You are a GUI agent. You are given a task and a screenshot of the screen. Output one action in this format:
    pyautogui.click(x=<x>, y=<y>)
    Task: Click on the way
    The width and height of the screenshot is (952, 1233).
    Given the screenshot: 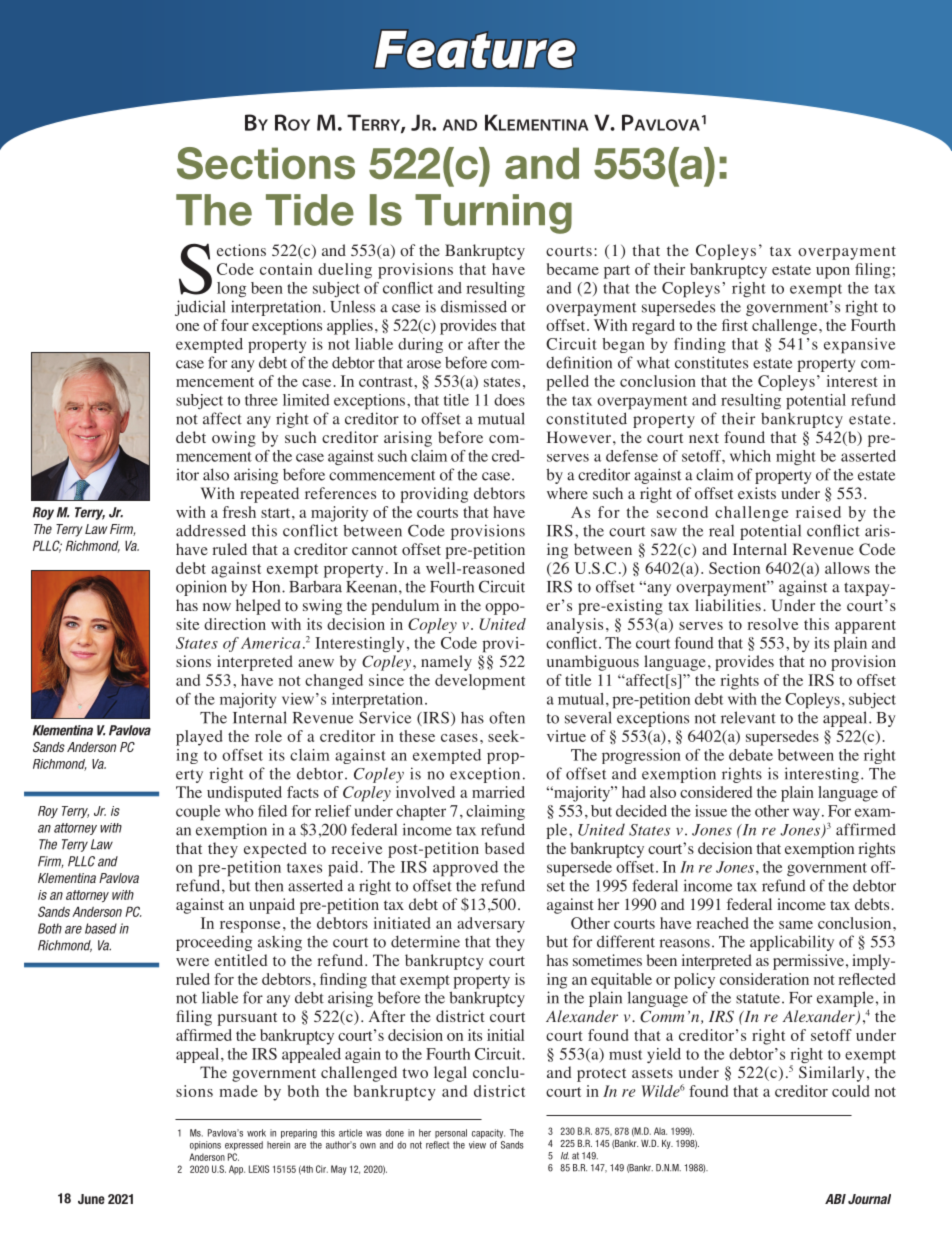 What is the action you would take?
    pyautogui.click(x=806, y=814)
